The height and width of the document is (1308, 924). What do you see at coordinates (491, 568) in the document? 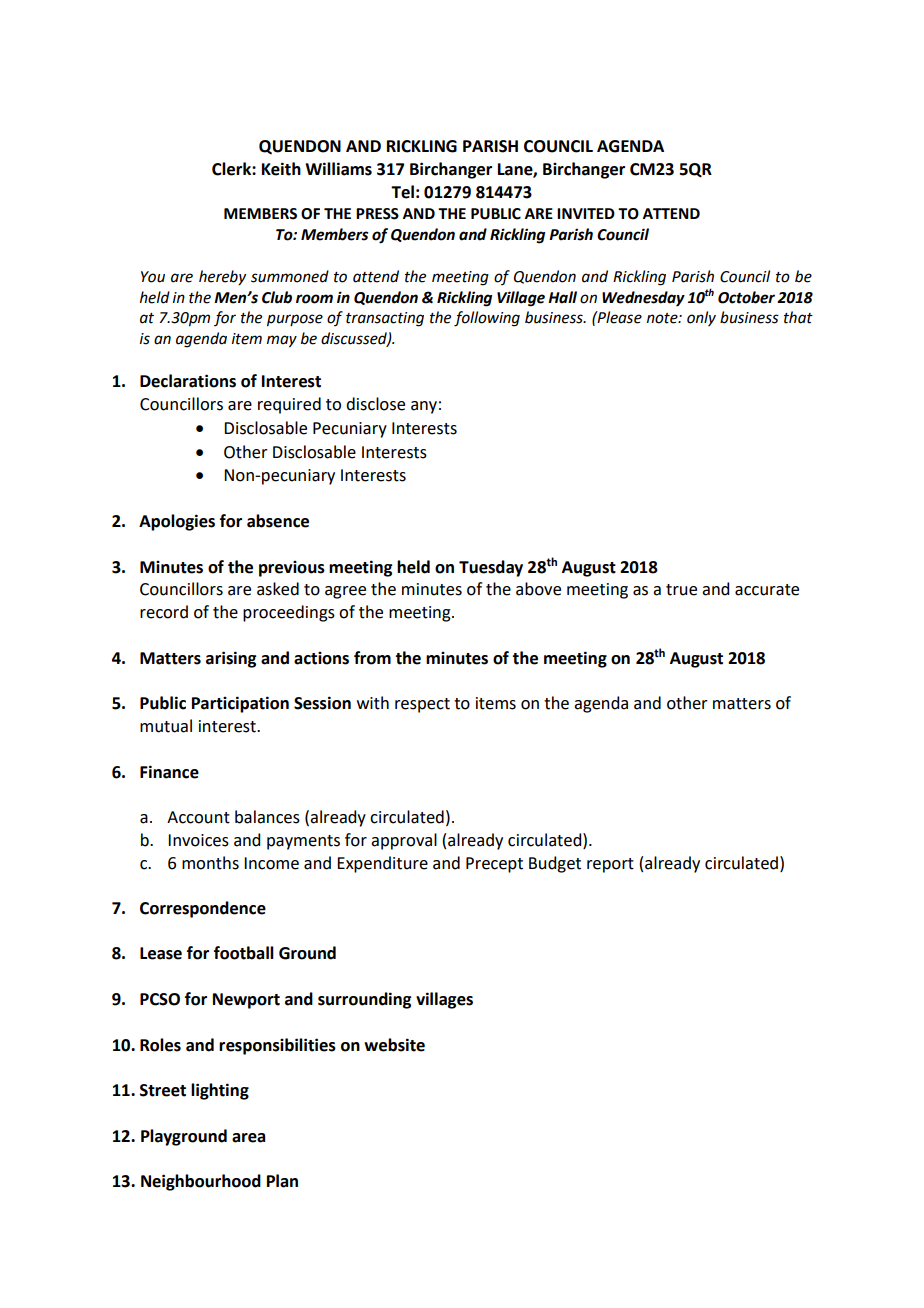
I see `Tuesday` at bounding box center [491, 568].
